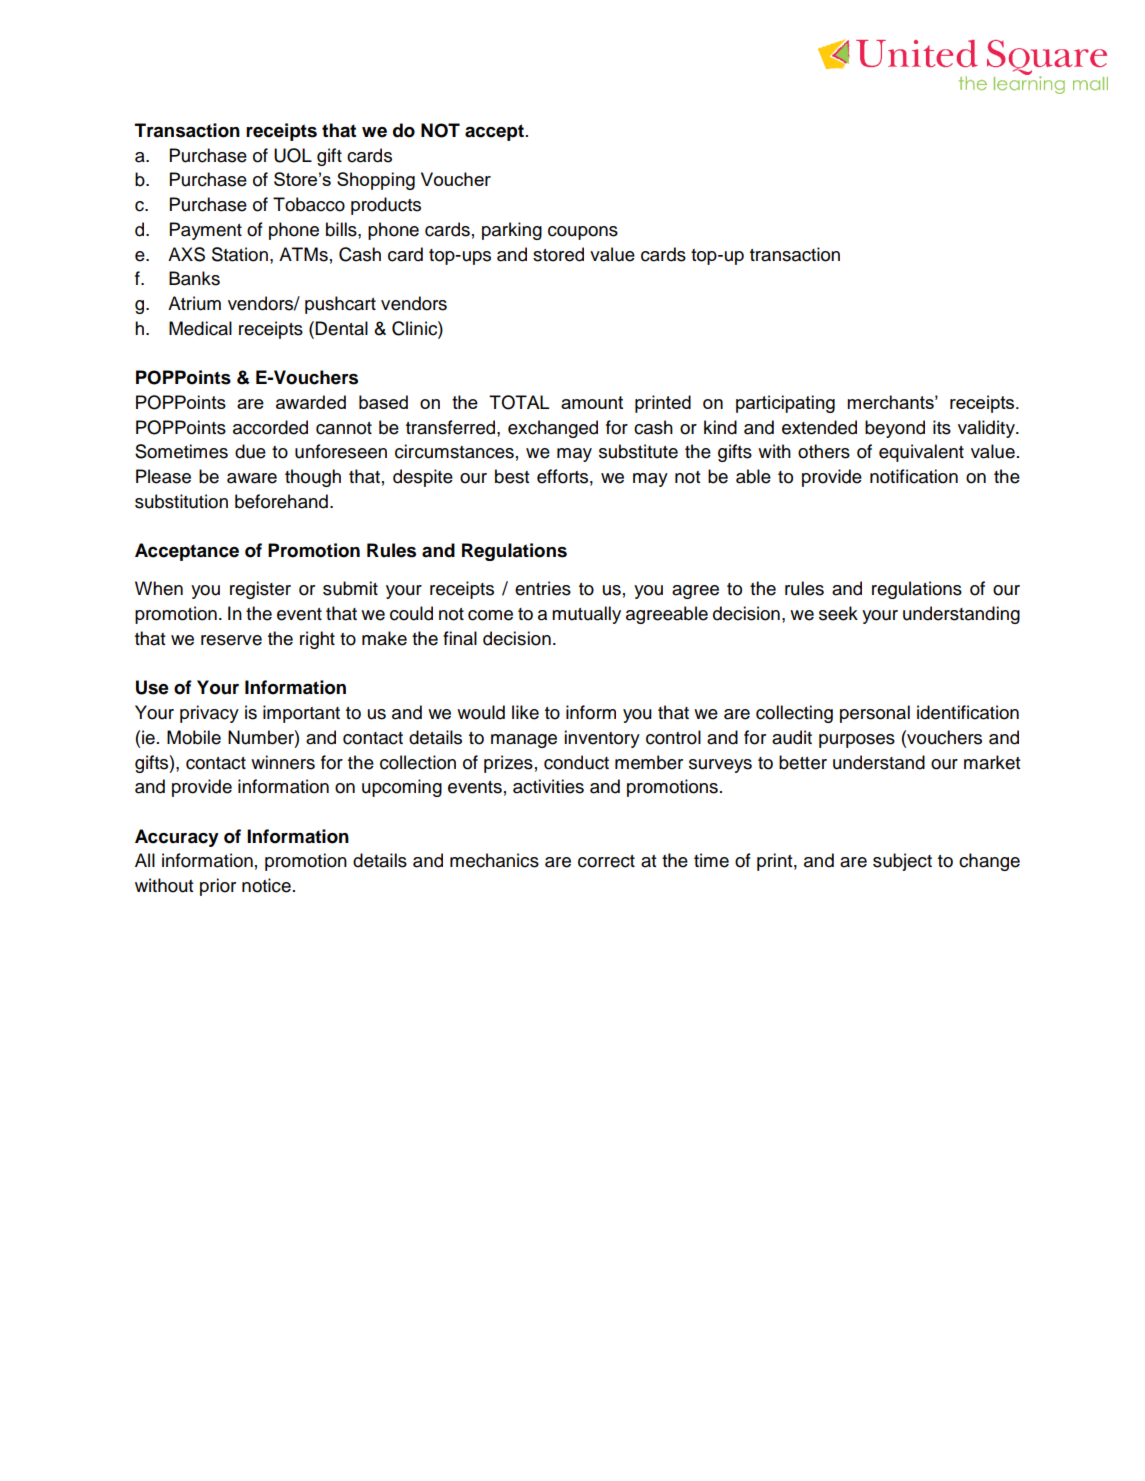 The height and width of the screenshot is (1481, 1145). What do you see at coordinates (586, 615) in the screenshot?
I see `mutually` at bounding box center [586, 615].
